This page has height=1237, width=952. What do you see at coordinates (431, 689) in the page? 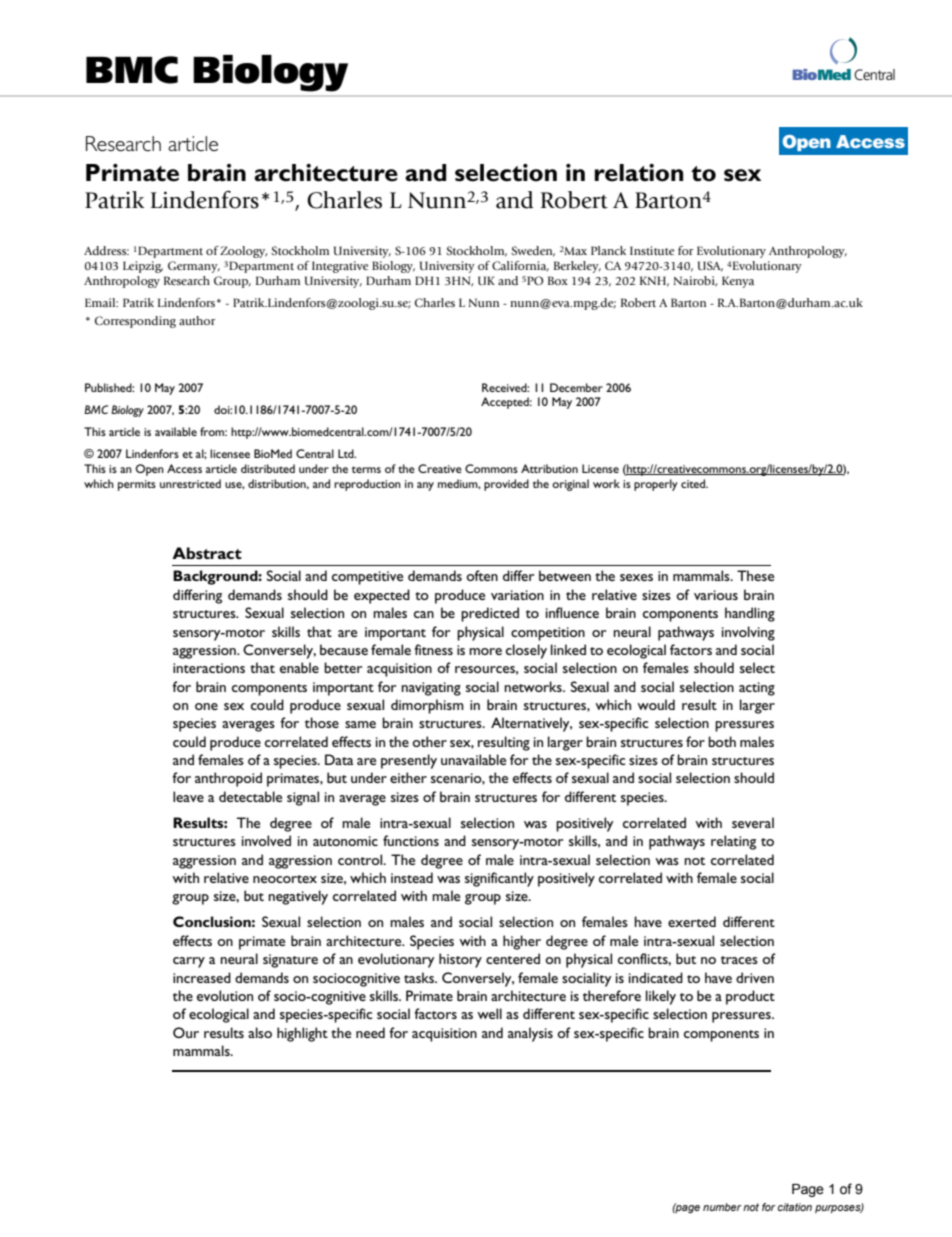
I see `navigating` at bounding box center [431, 689].
